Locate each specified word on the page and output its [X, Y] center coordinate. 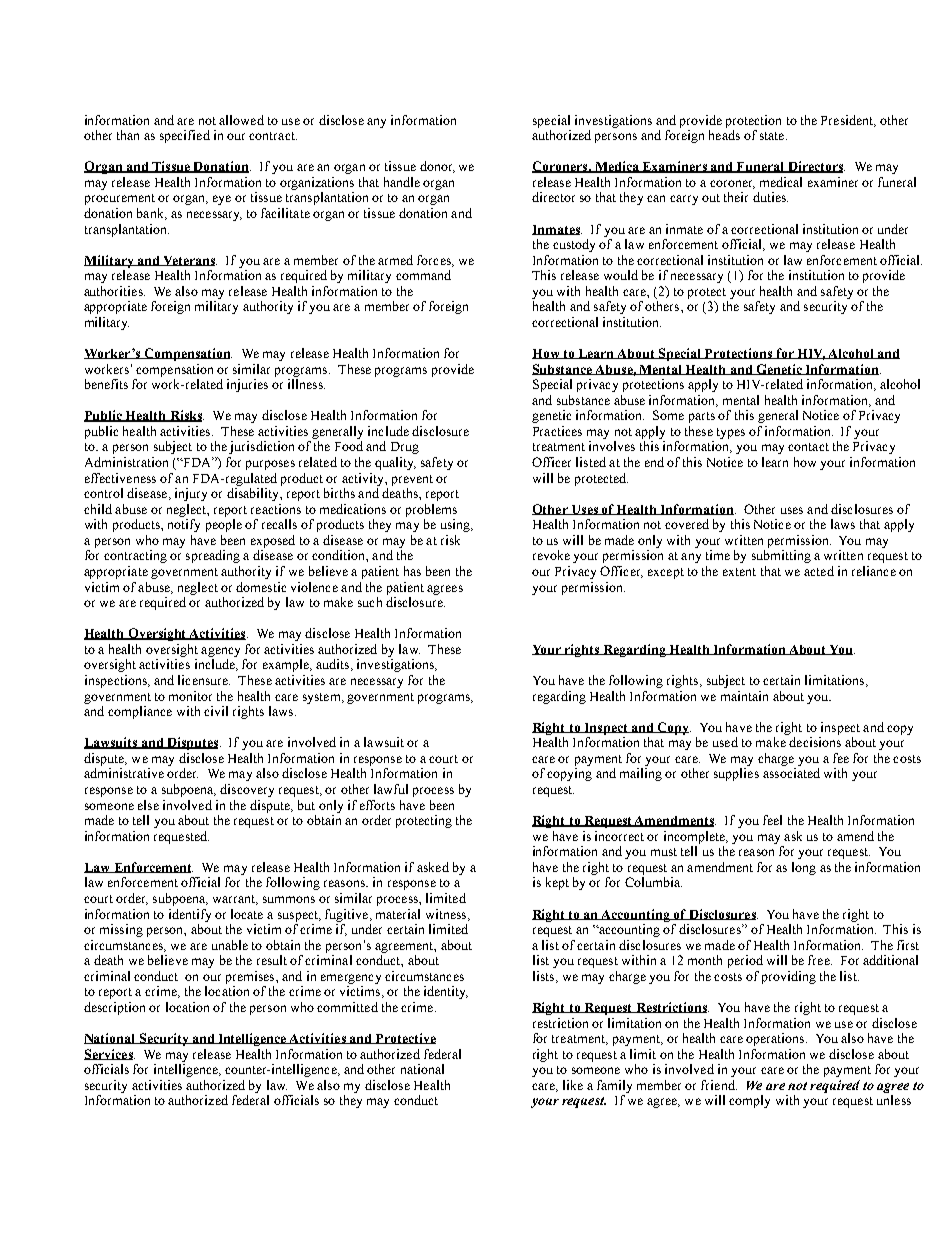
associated [791, 773]
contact [808, 447]
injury [191, 494]
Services [109, 1054]
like [573, 1085]
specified [185, 136]
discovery [247, 790]
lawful [391, 789]
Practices [557, 431]
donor [437, 167]
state [773, 136]
